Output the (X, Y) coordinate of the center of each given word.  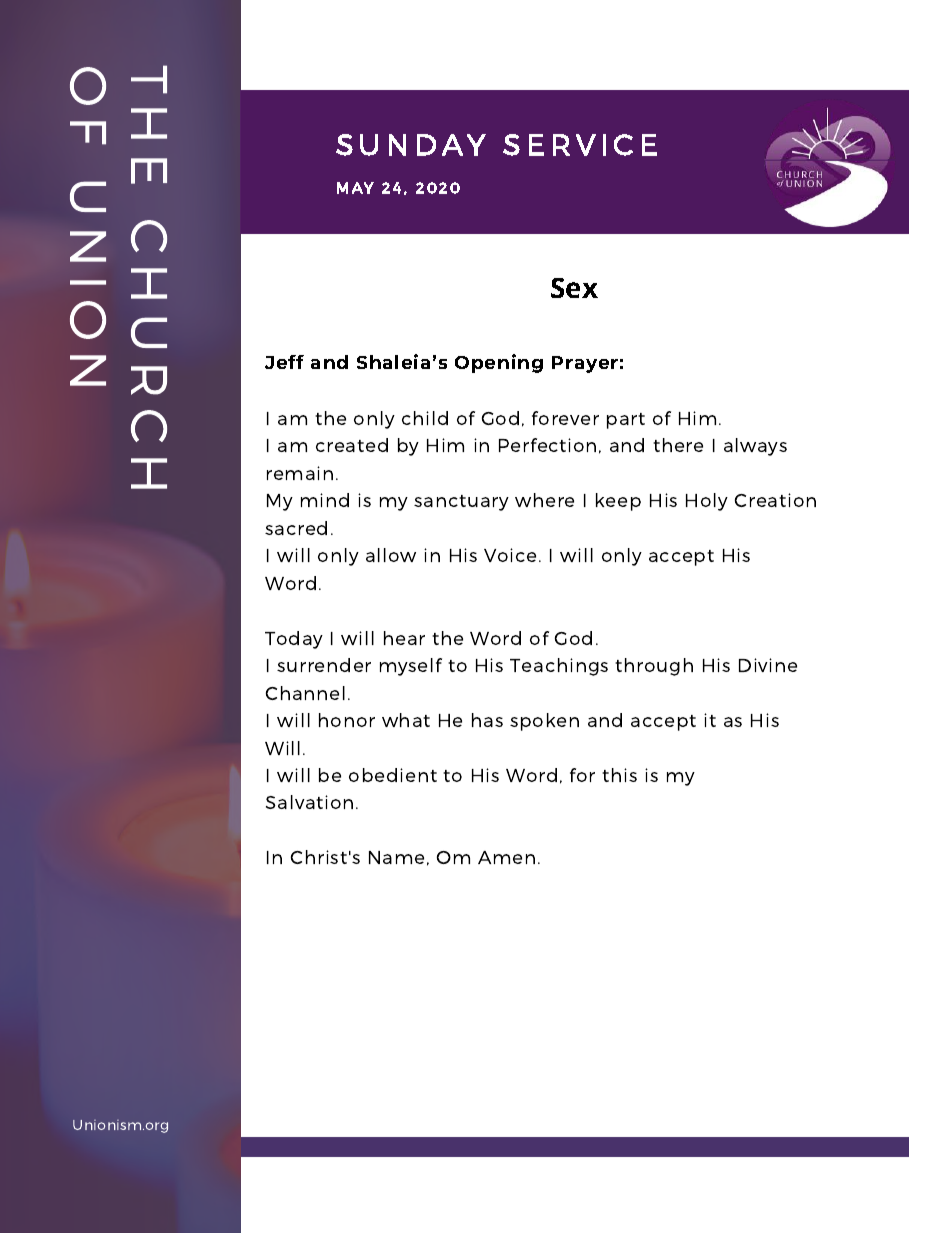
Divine (768, 665)
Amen (506, 857)
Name (396, 857)
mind (325, 500)
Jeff (284, 362)
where (544, 500)
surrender (324, 665)
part (626, 421)
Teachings (559, 667)
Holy (707, 502)
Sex (574, 288)
